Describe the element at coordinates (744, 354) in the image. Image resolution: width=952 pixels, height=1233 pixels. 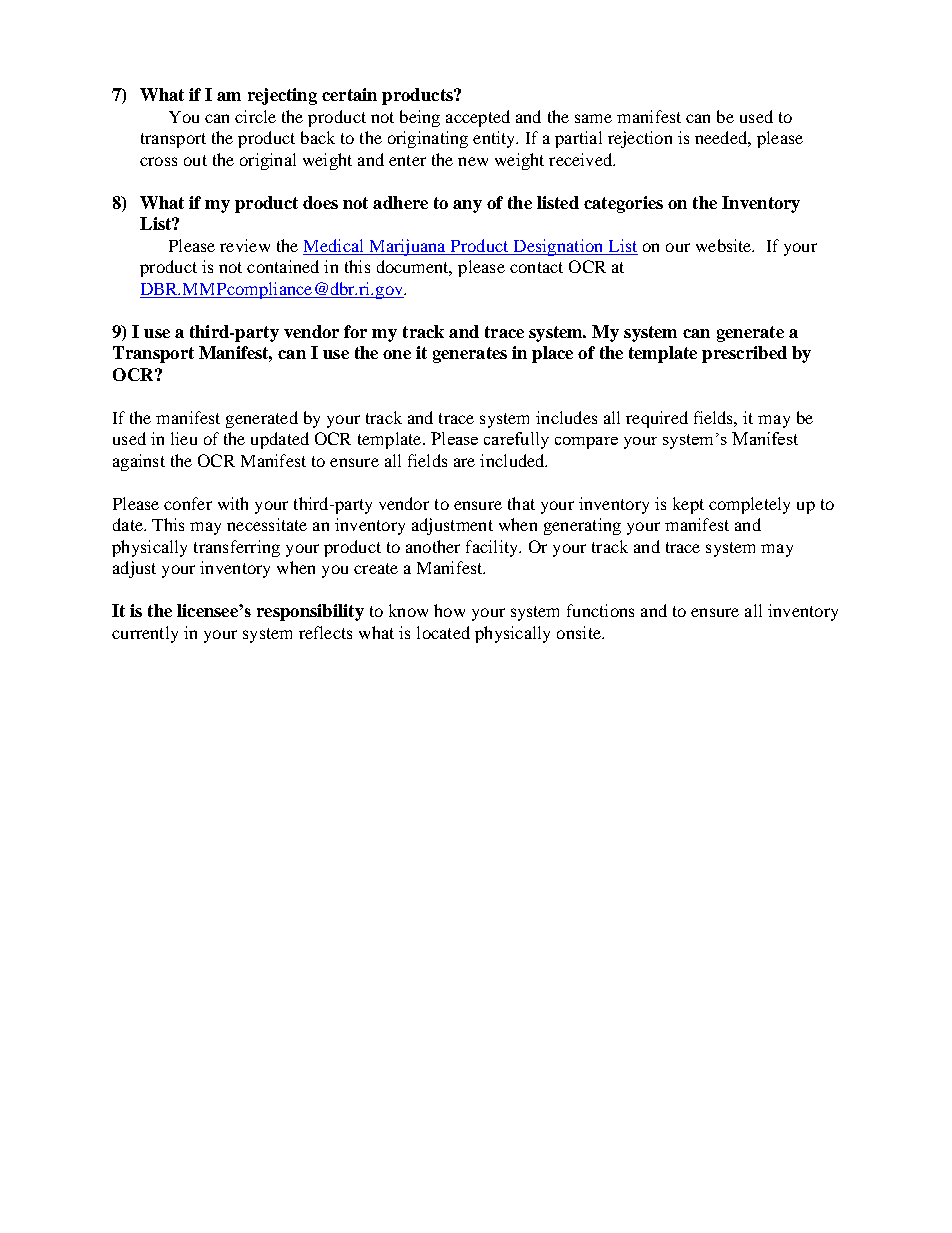
I see `prescribed` at that location.
